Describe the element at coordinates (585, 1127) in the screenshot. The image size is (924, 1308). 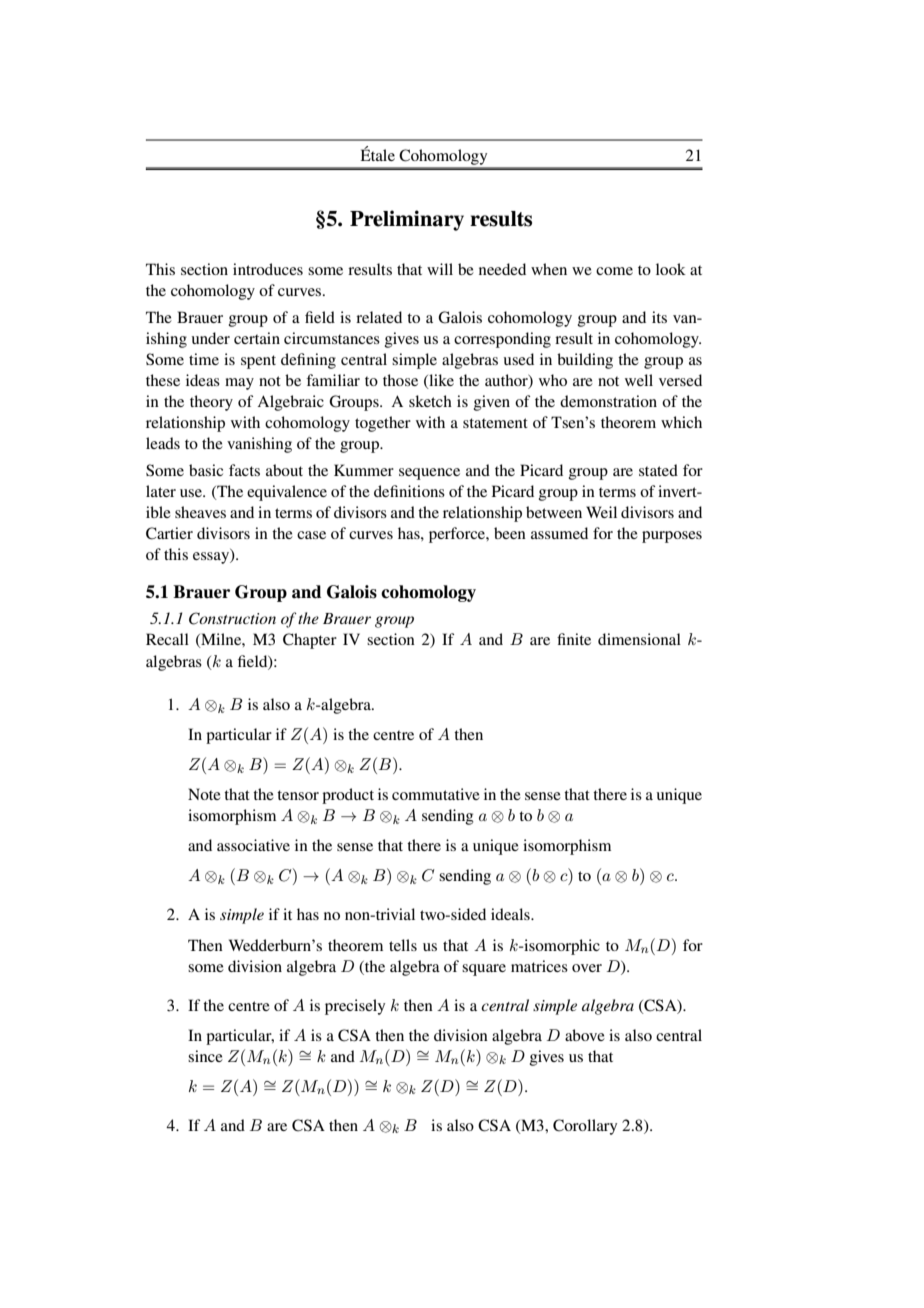
I see `Corollary` at that location.
